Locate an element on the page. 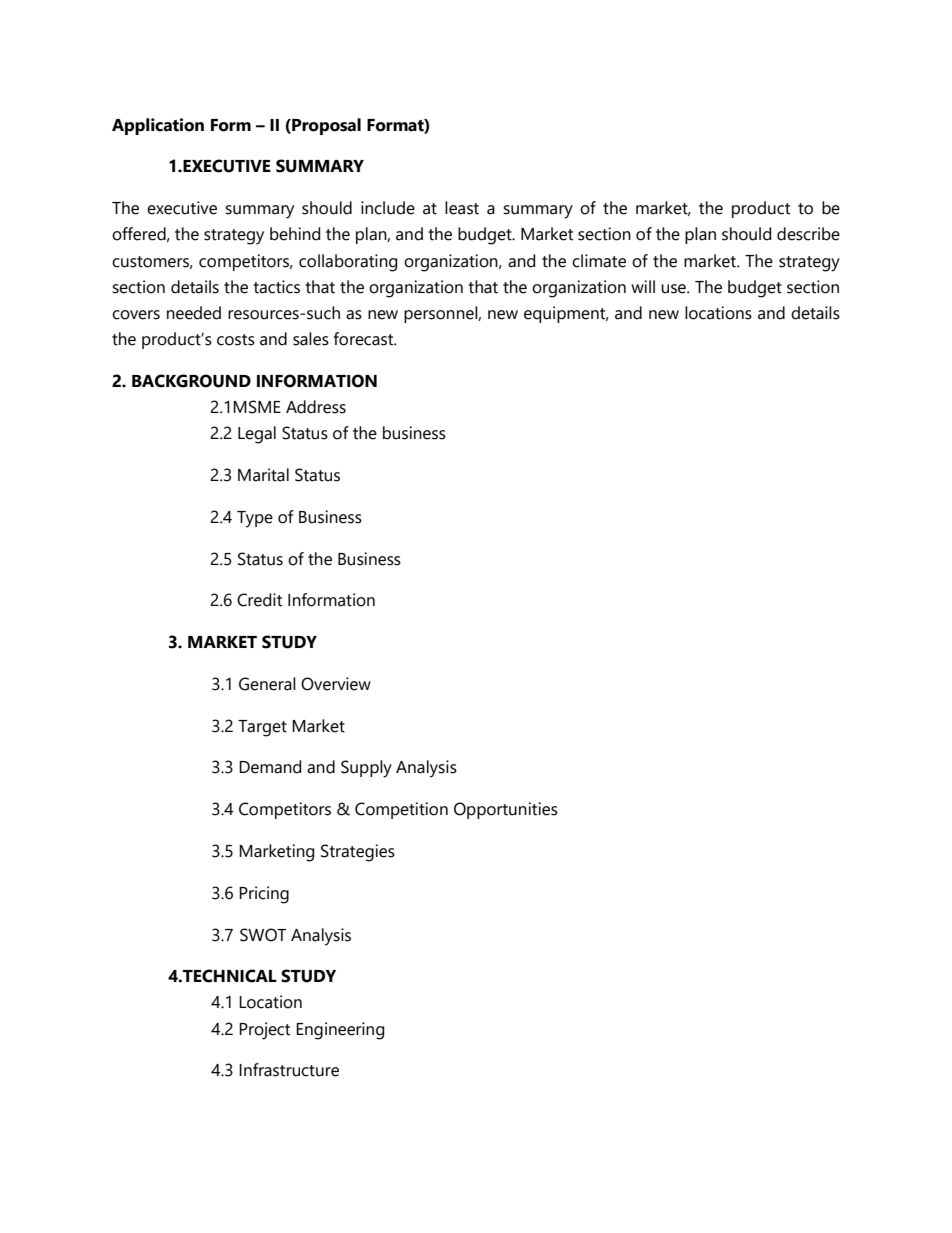 The height and width of the image is (1233, 952). Project is located at coordinates (264, 1031).
